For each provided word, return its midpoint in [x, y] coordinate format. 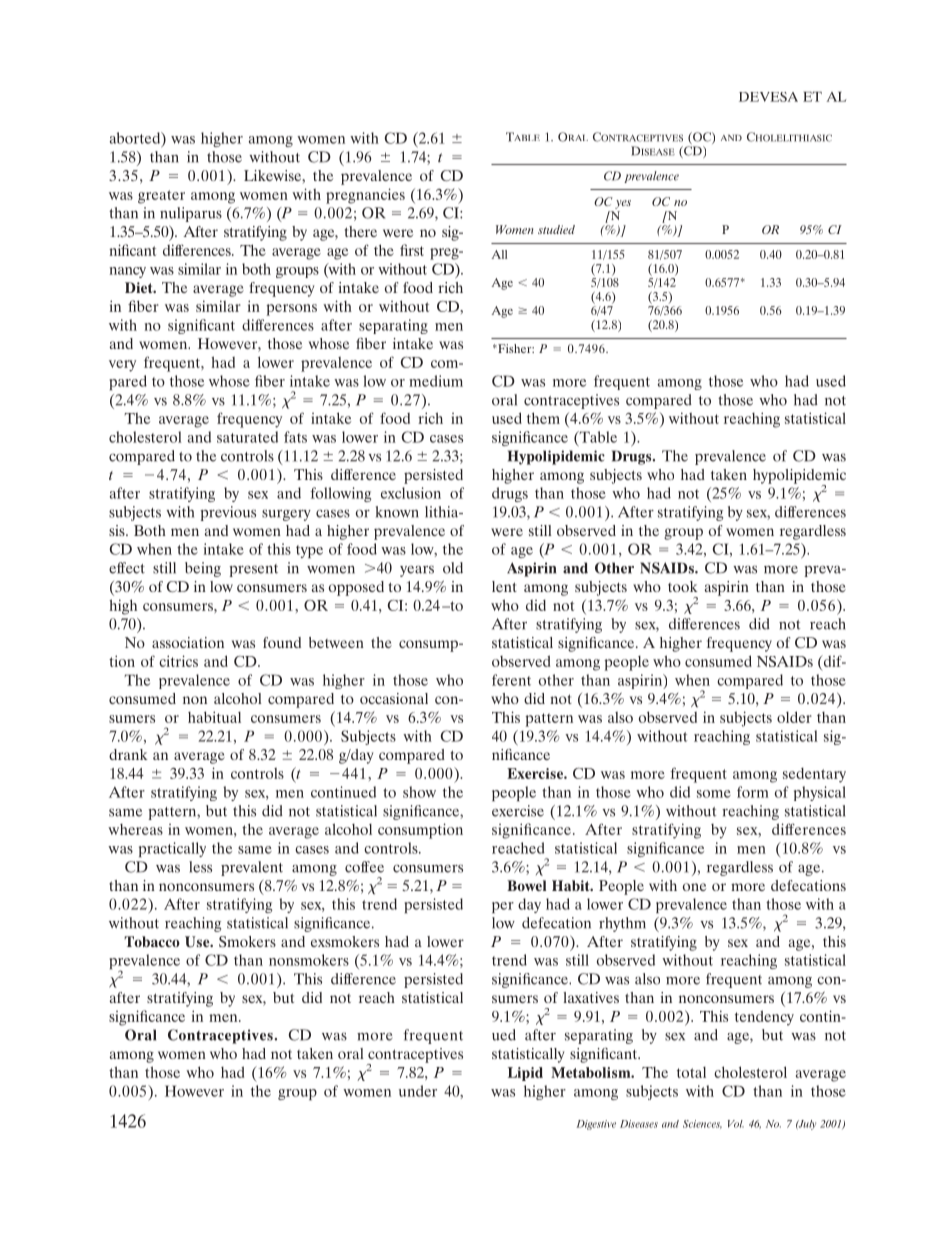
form [753, 792]
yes [623, 204]
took [683, 586]
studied [556, 229]
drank [128, 754]
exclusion [411, 493]
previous [228, 513]
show [419, 792]
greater [161, 197]
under [418, 1091]
